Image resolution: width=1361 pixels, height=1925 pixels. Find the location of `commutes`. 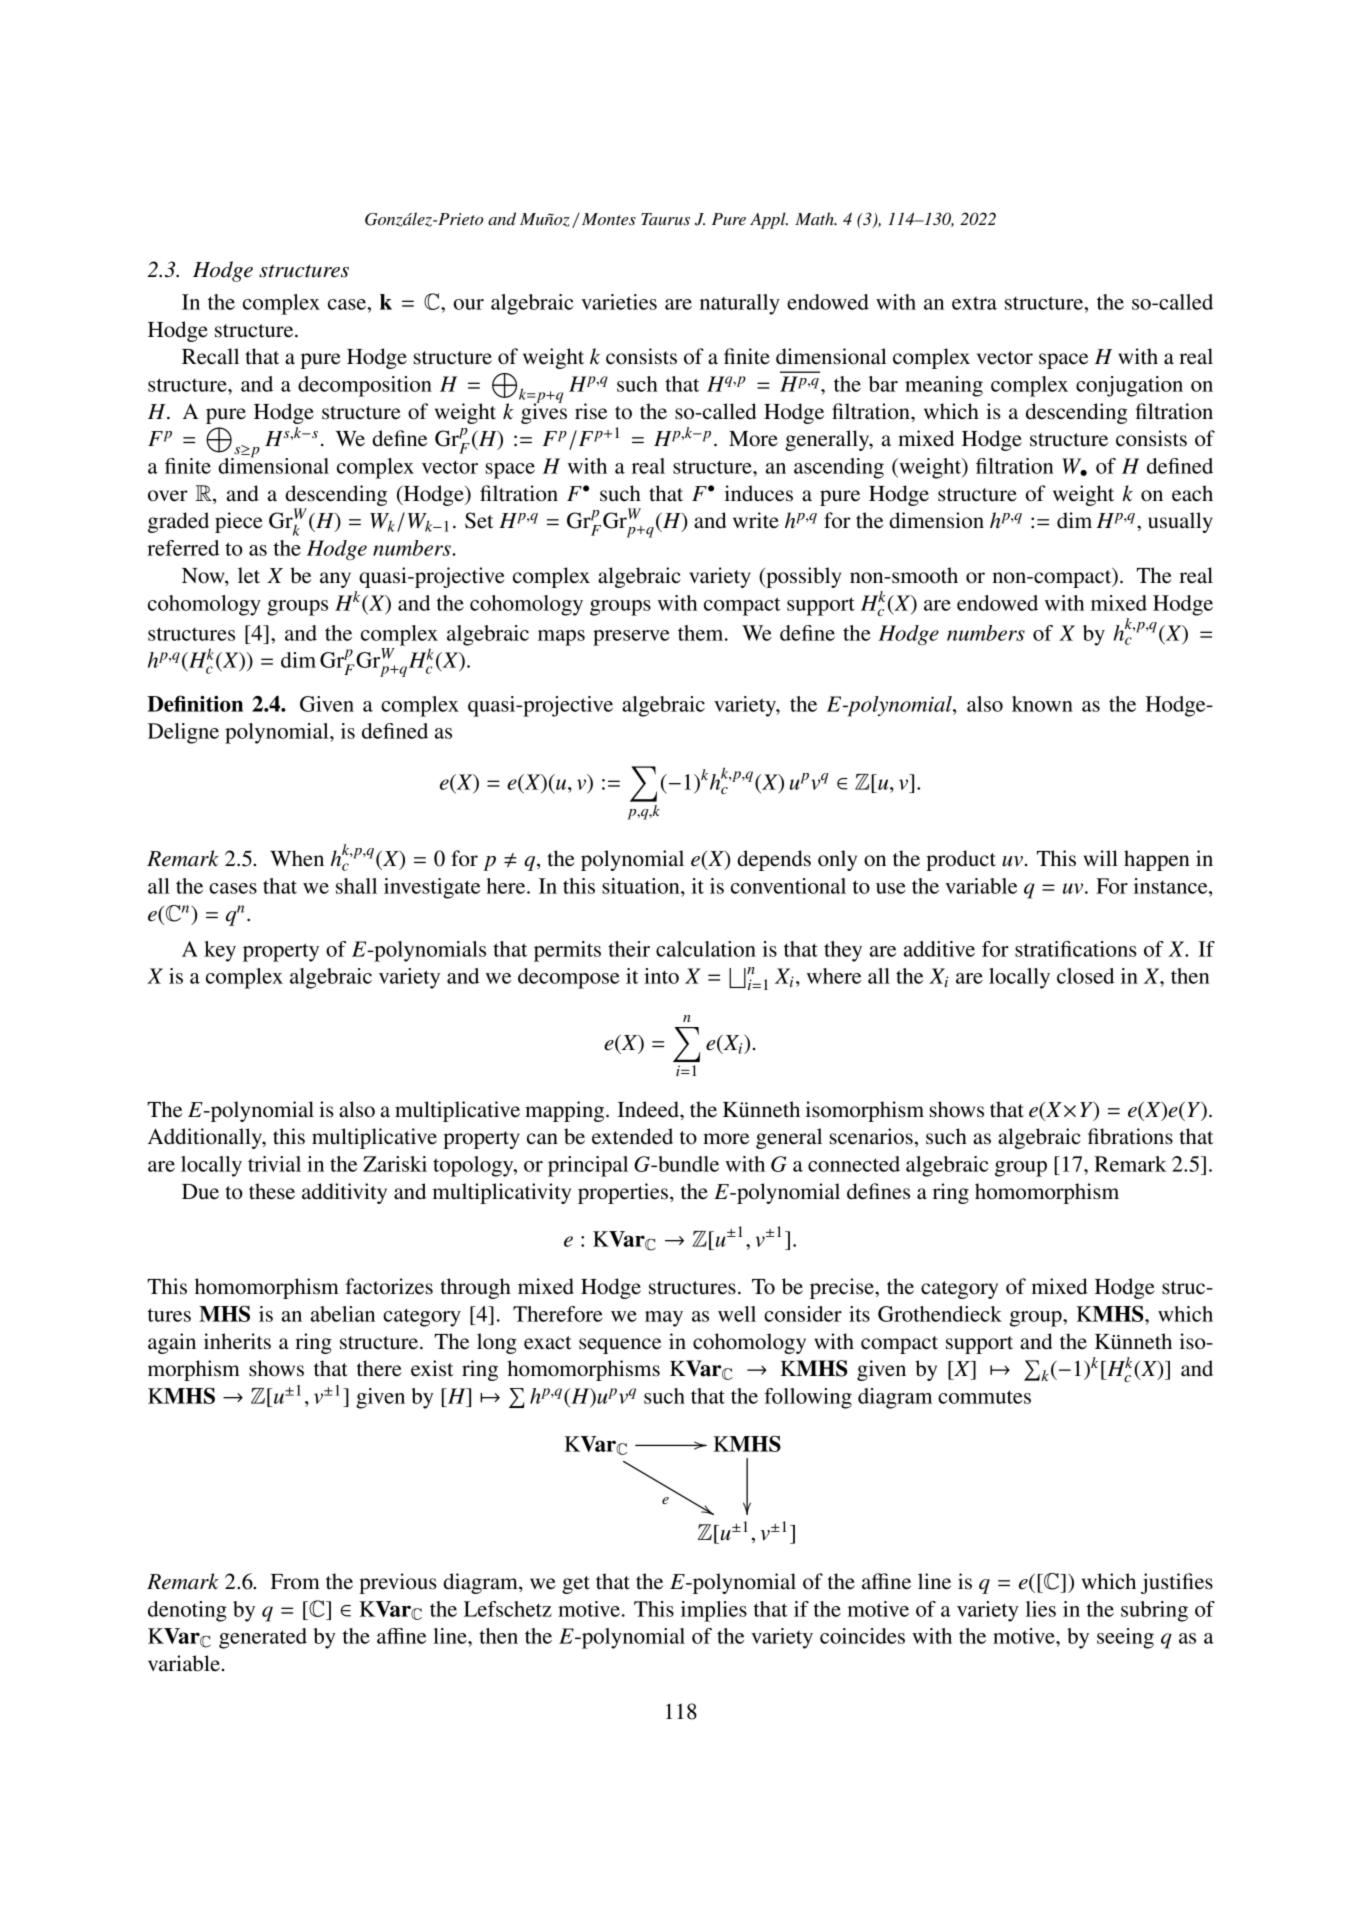

commutes is located at coordinates (984, 1397).
